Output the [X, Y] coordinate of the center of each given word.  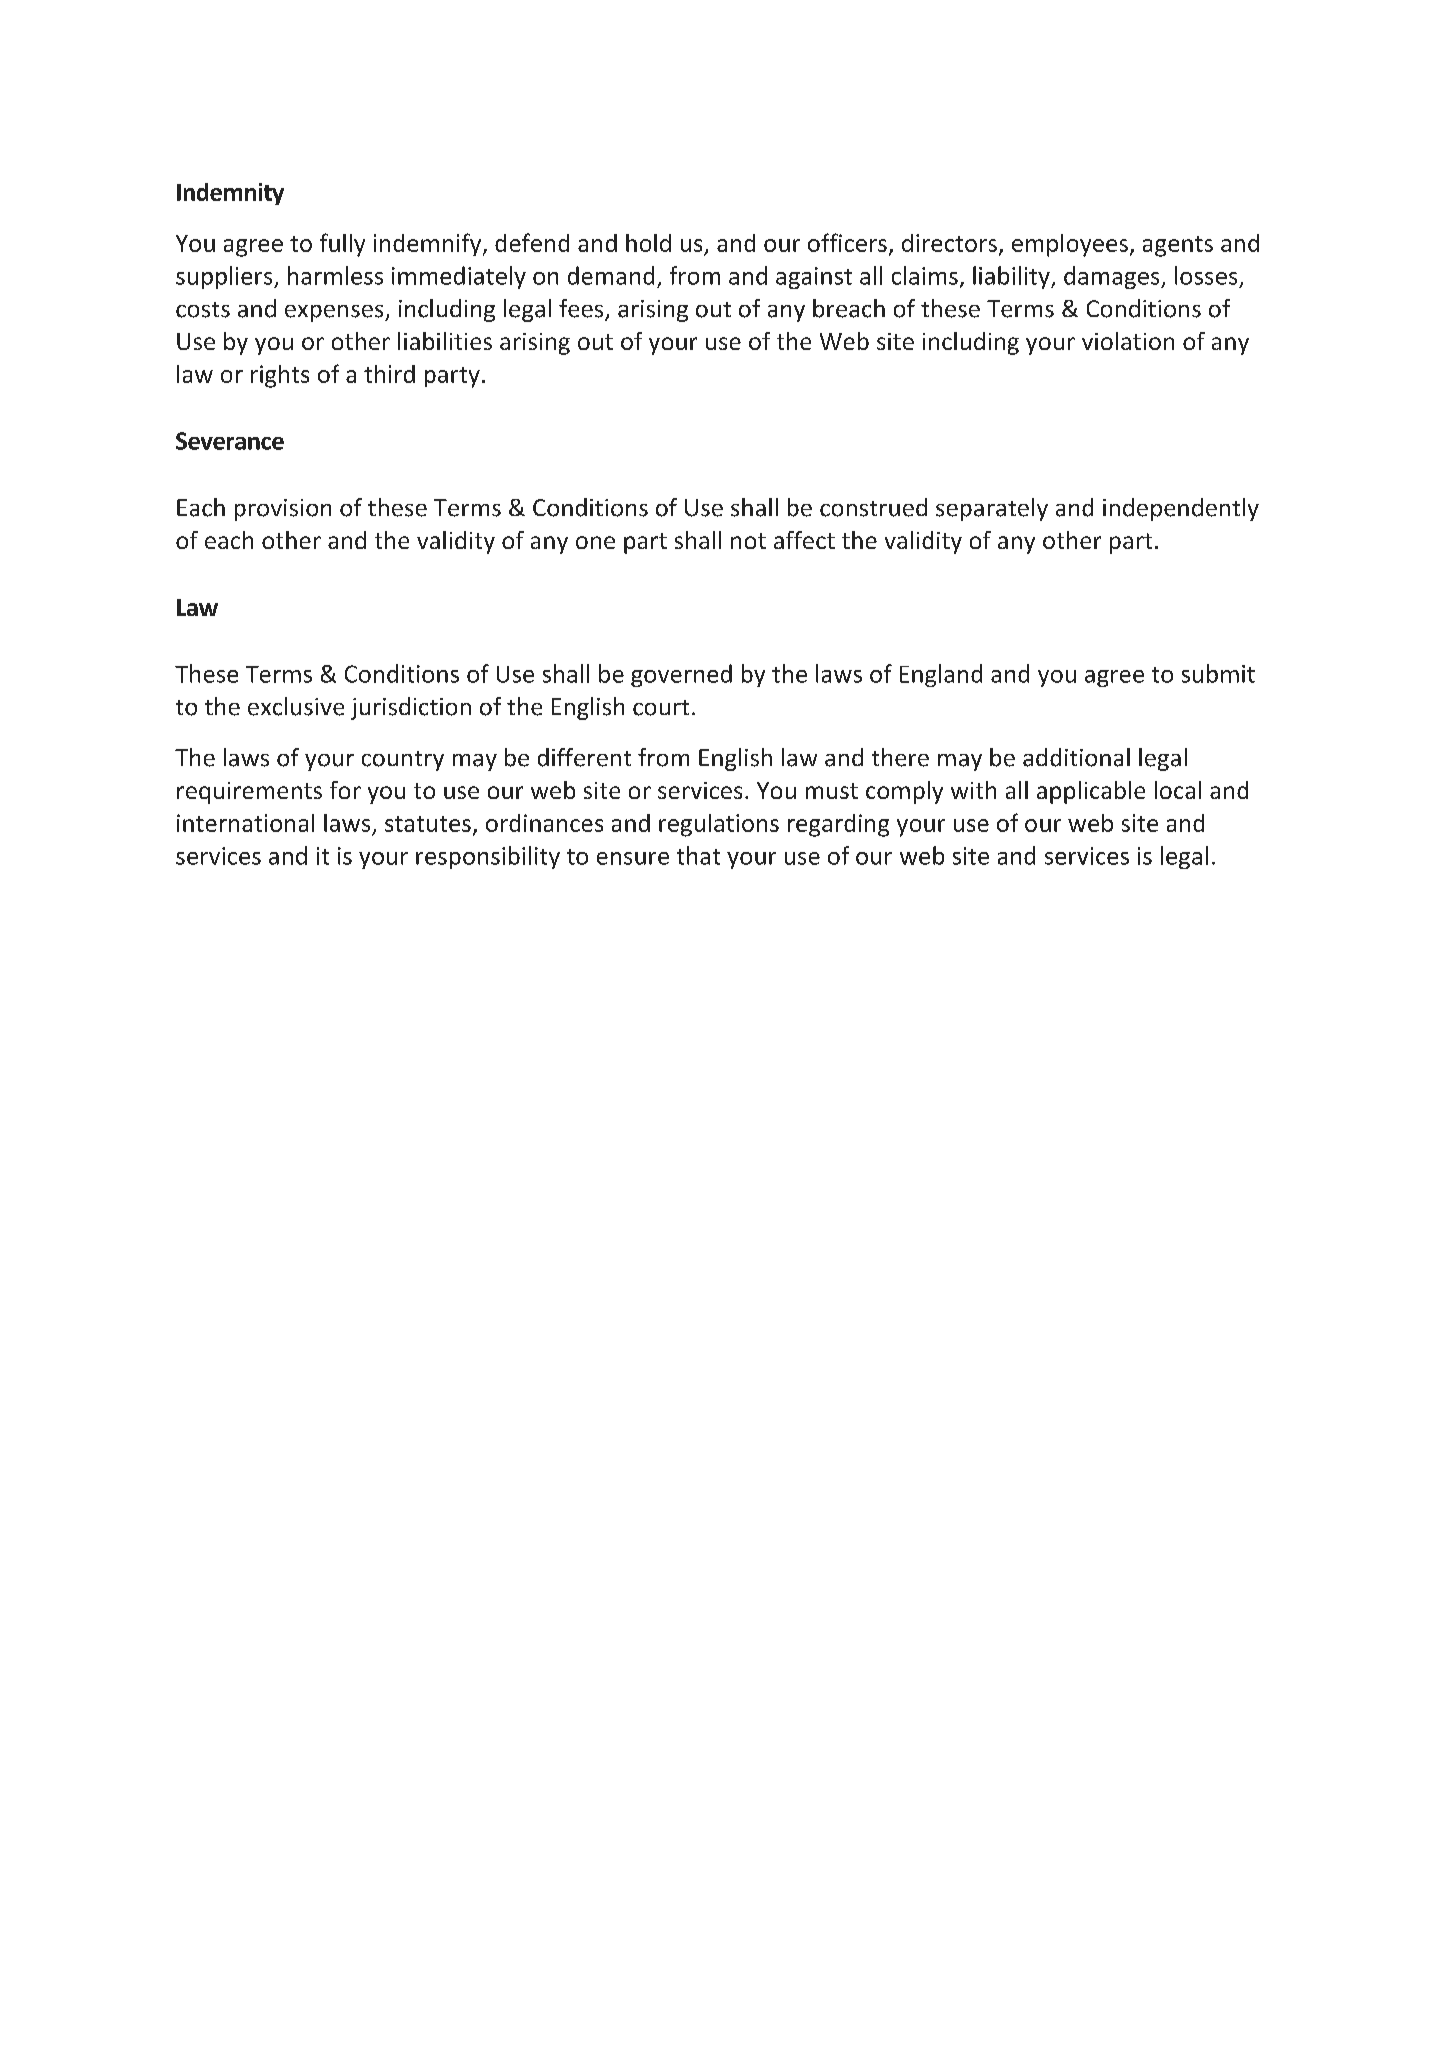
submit [1218, 673]
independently [1181, 509]
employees [1070, 245]
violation [1128, 341]
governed [681, 675]
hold [648, 243]
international [245, 823]
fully [342, 245]
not [748, 541]
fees [582, 309]
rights [280, 376]
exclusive [296, 706]
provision [283, 510]
